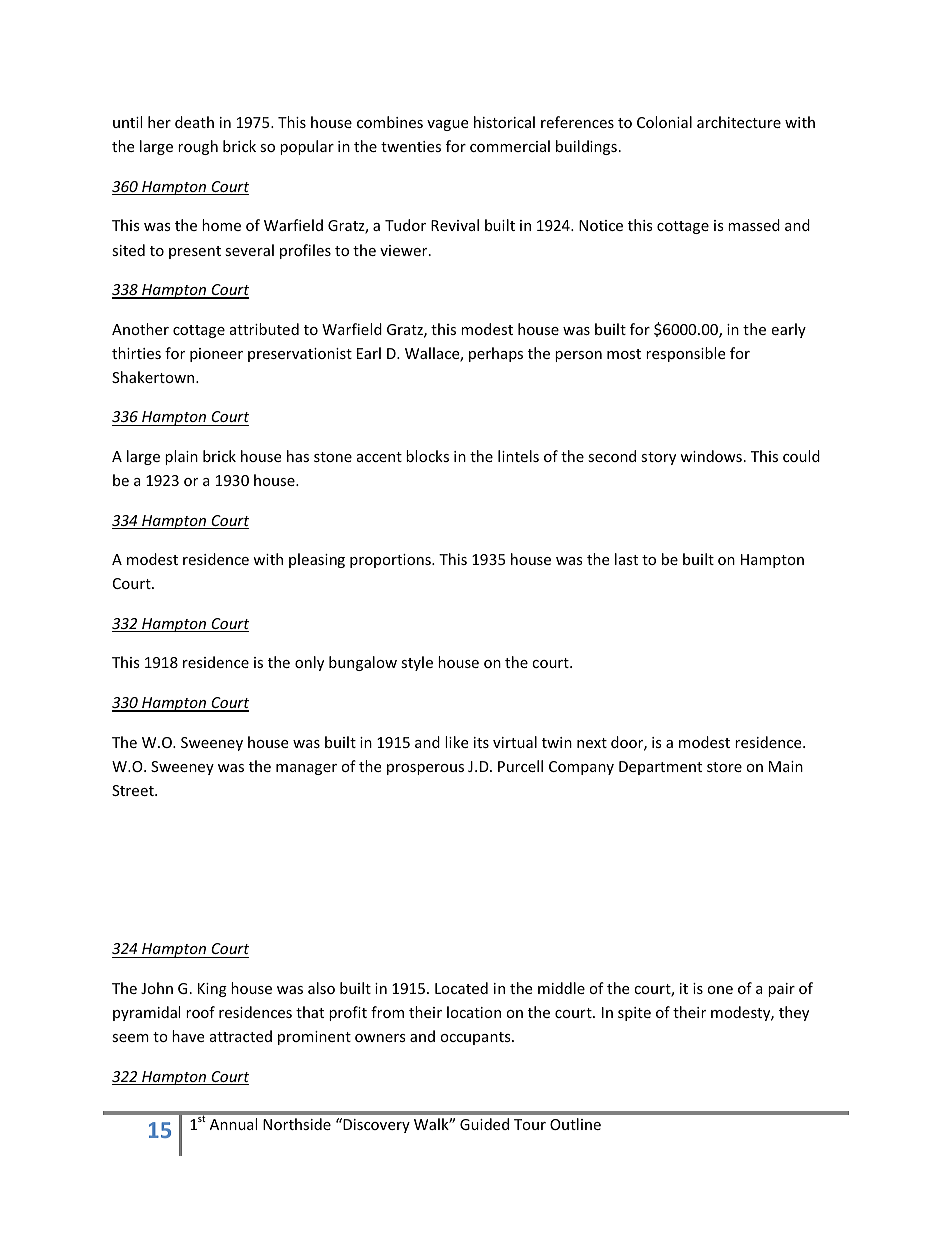 The height and width of the screenshot is (1233, 952). Describe the element at coordinates (447, 125) in the screenshot. I see `vague` at that location.
